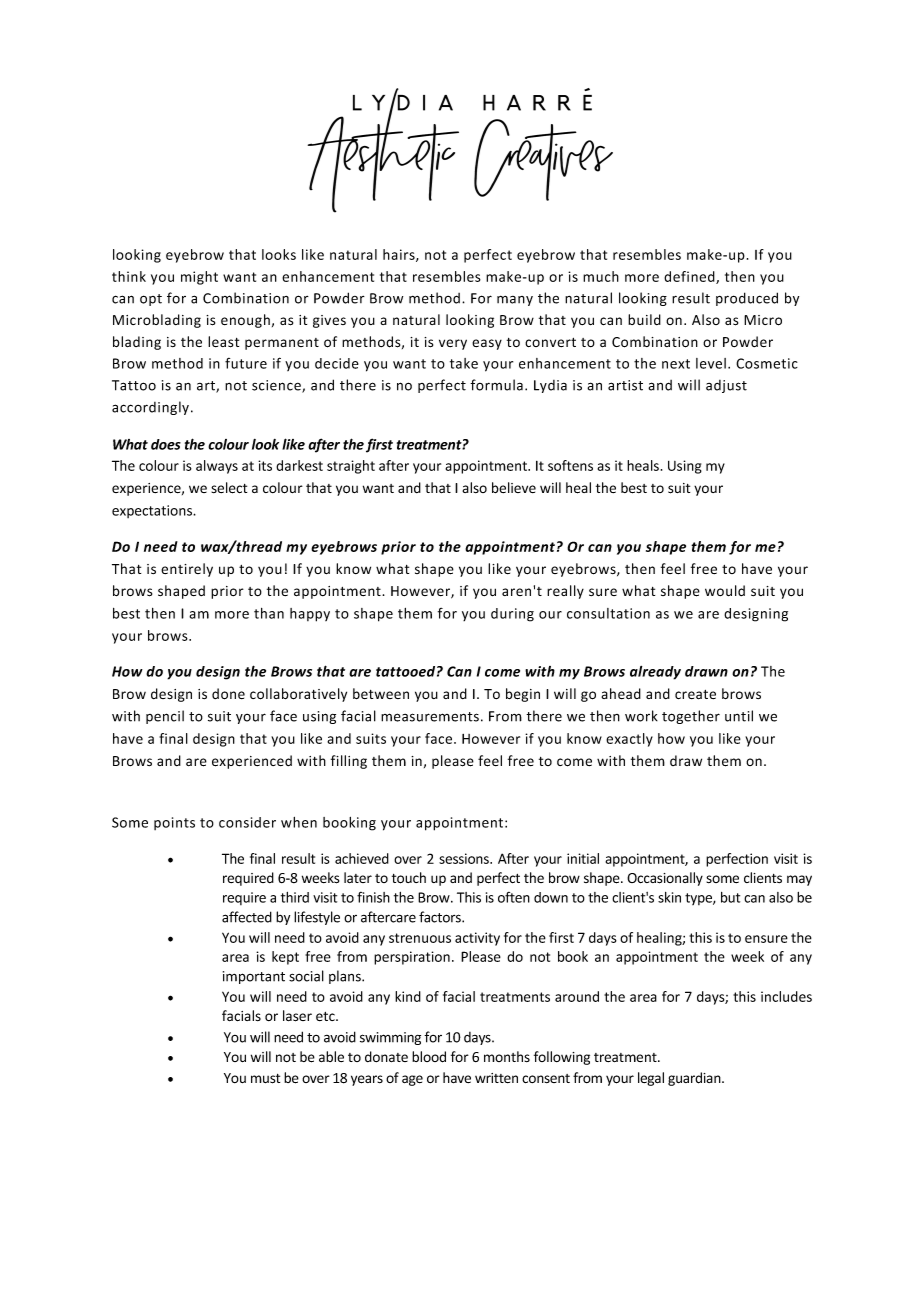  Describe the element at coordinates (725, 590) in the image. I see `would` at that location.
